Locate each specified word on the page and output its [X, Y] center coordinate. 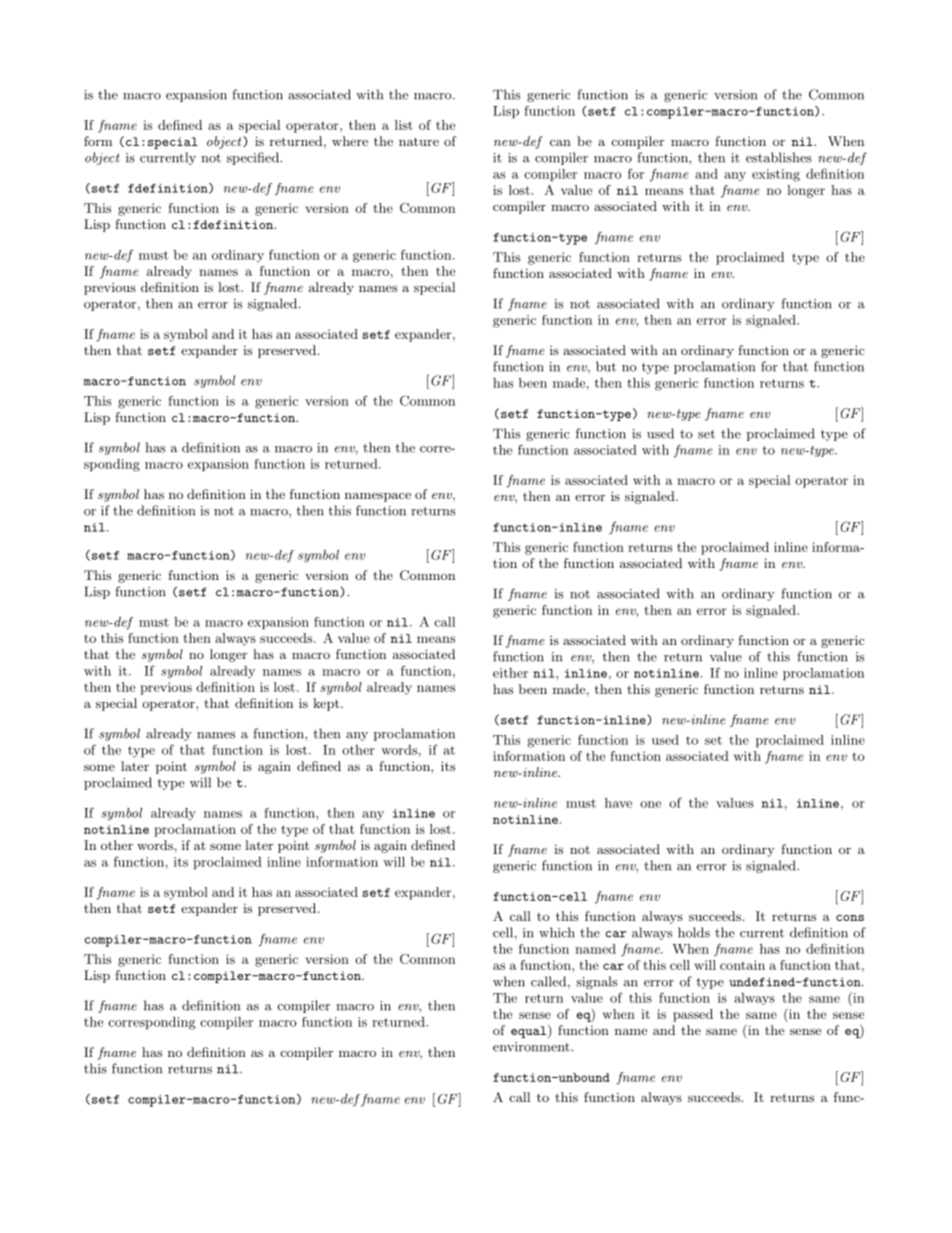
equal [530, 1031]
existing [776, 175]
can [560, 143]
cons [850, 918]
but [606, 366]
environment [531, 1047]
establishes [779, 157]
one [650, 804]
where [350, 141]
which [557, 932]
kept [326, 704]
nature [419, 141]
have [618, 803]
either [510, 673]
